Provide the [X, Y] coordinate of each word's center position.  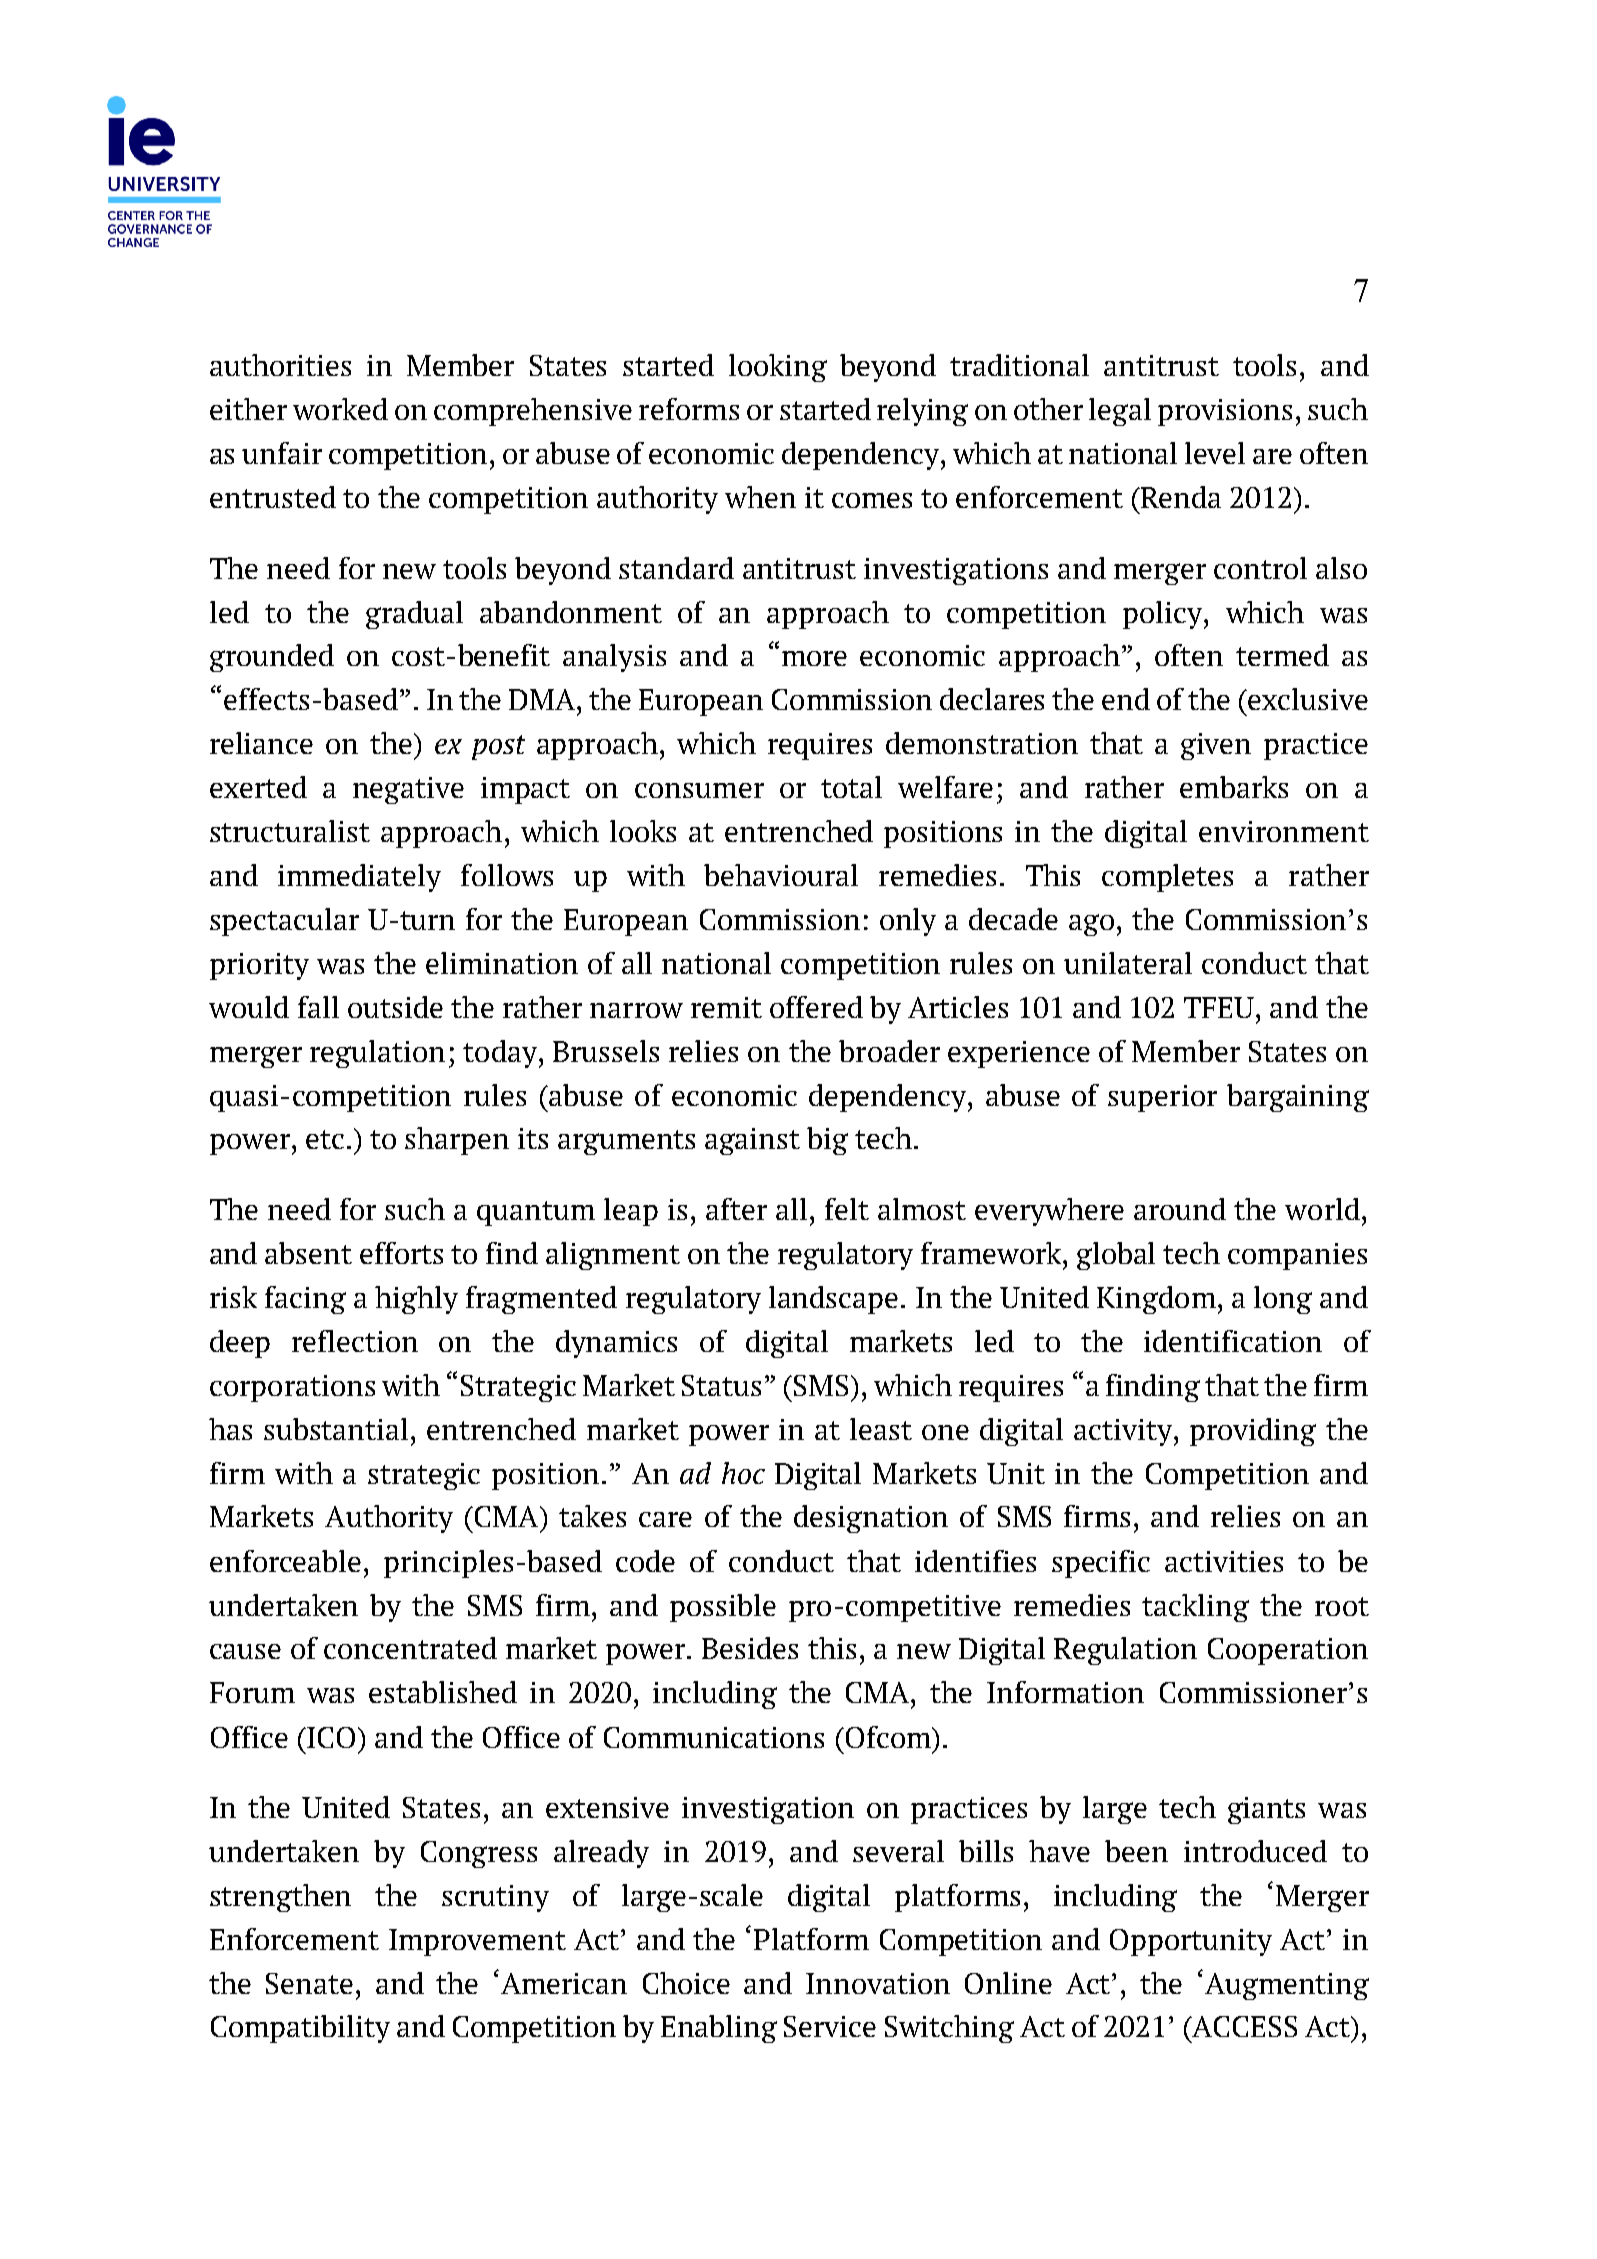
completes [1167, 878]
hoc [743, 1473]
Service [830, 2026]
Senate [309, 1983]
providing [1253, 1432]
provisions [1225, 412]
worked [340, 409]
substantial [336, 1429]
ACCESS [1243, 2026]
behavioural [781, 875]
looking [778, 368]
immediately [359, 878]
